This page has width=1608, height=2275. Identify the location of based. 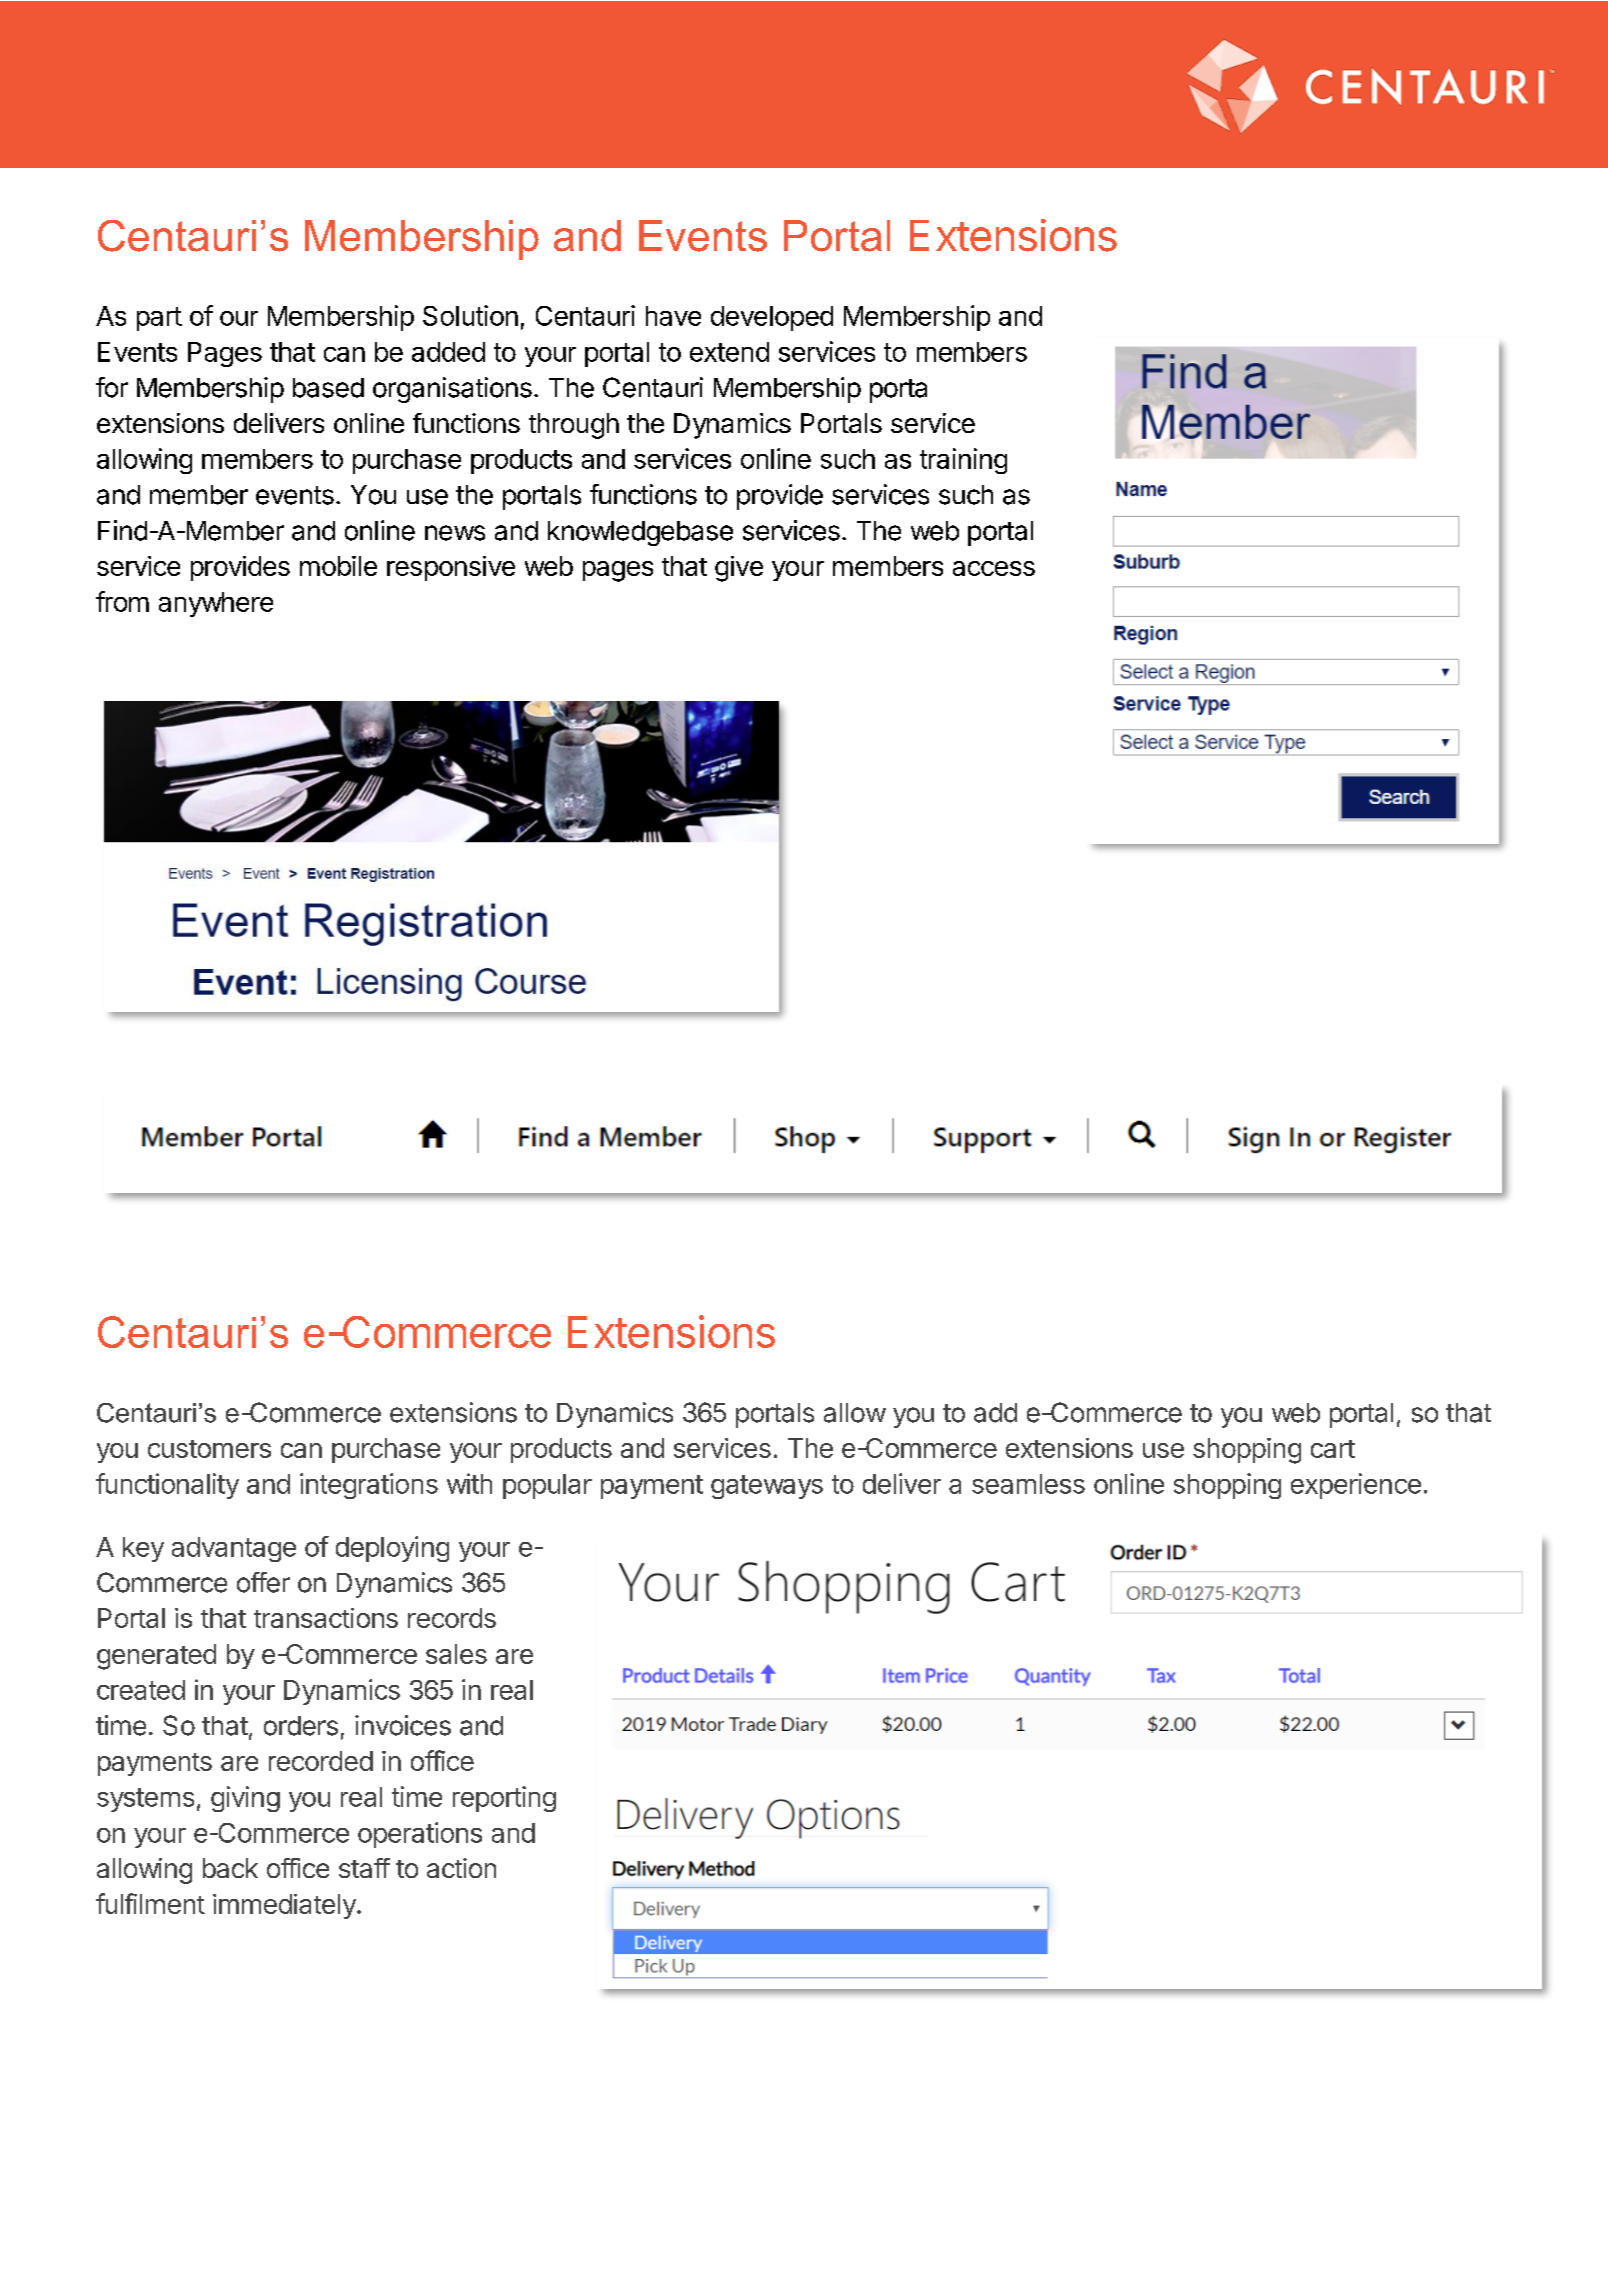
(328, 388).
